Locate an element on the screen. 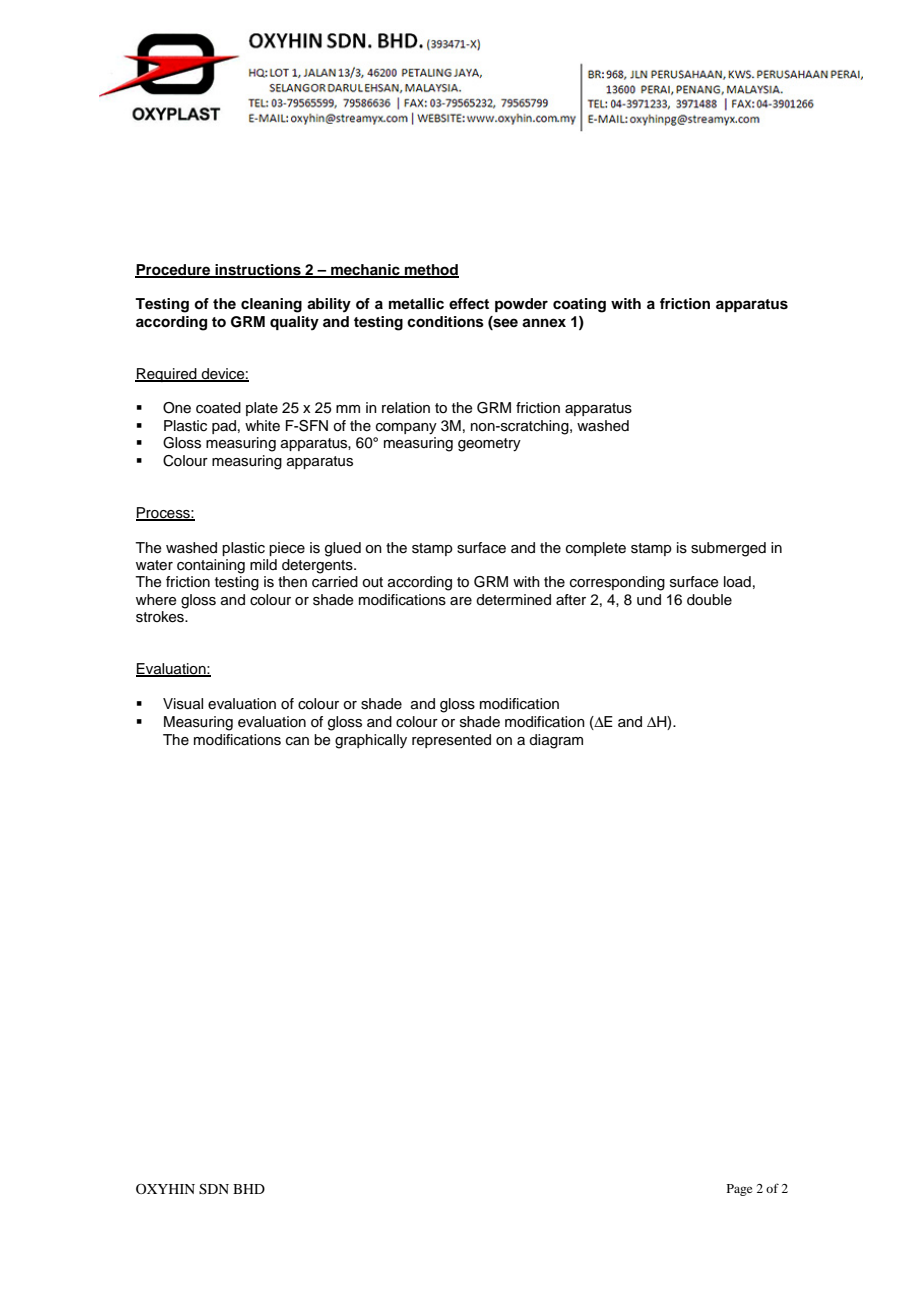 The image size is (924, 1308). effect is located at coordinates (469, 303).
